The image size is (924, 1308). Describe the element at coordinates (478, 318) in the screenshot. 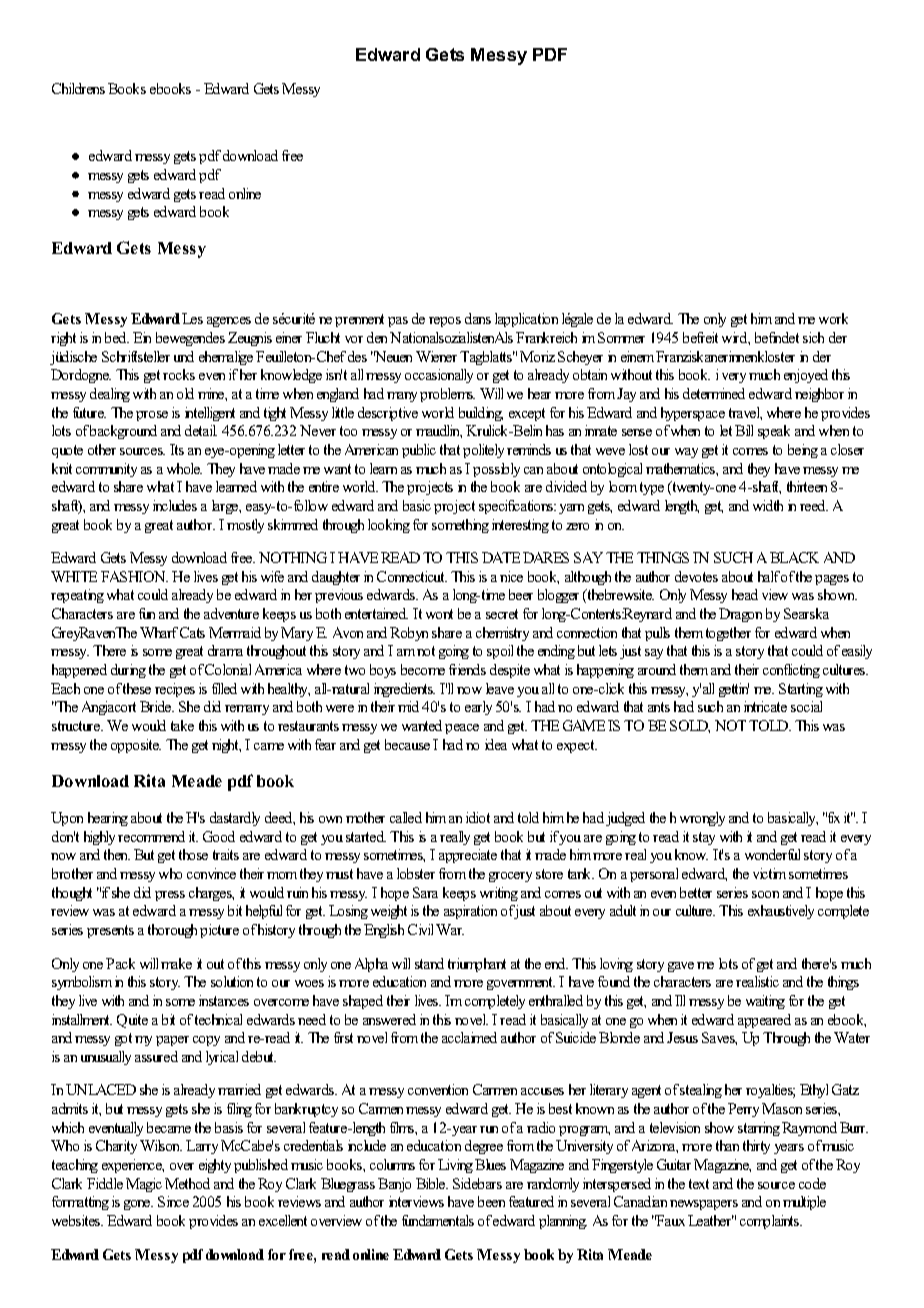

I see `dans` at that location.
